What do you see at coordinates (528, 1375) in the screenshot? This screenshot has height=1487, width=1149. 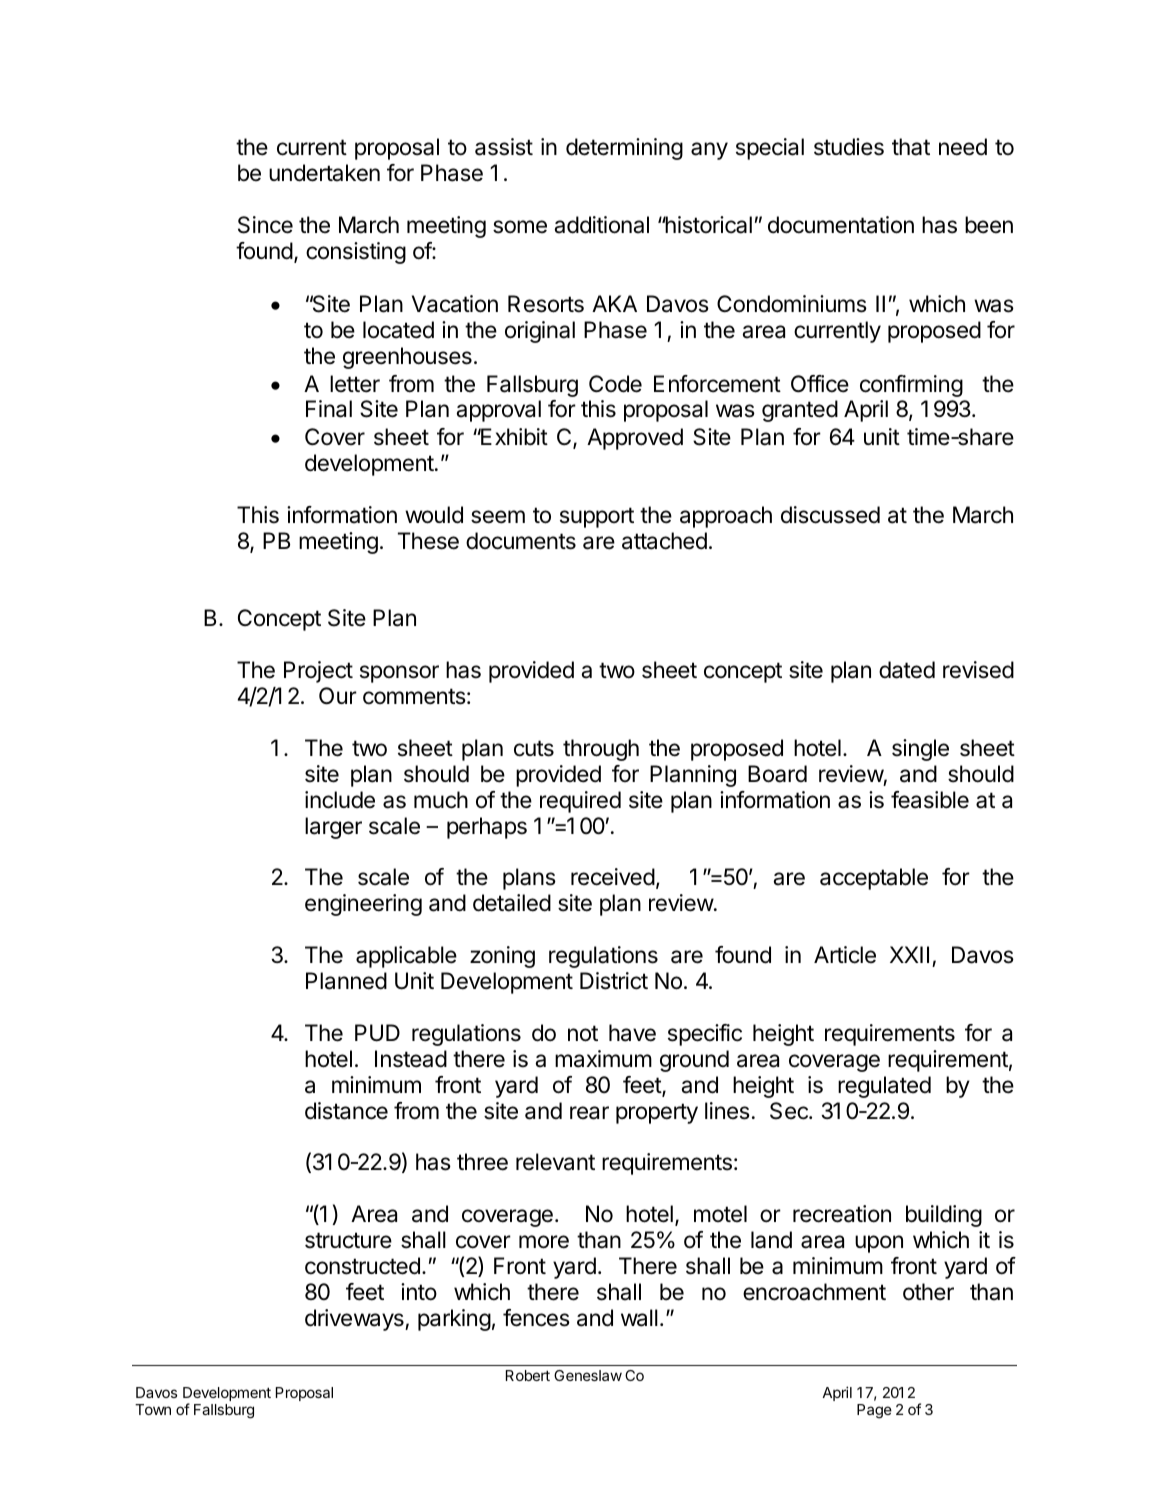 I see `Robert` at bounding box center [528, 1375].
